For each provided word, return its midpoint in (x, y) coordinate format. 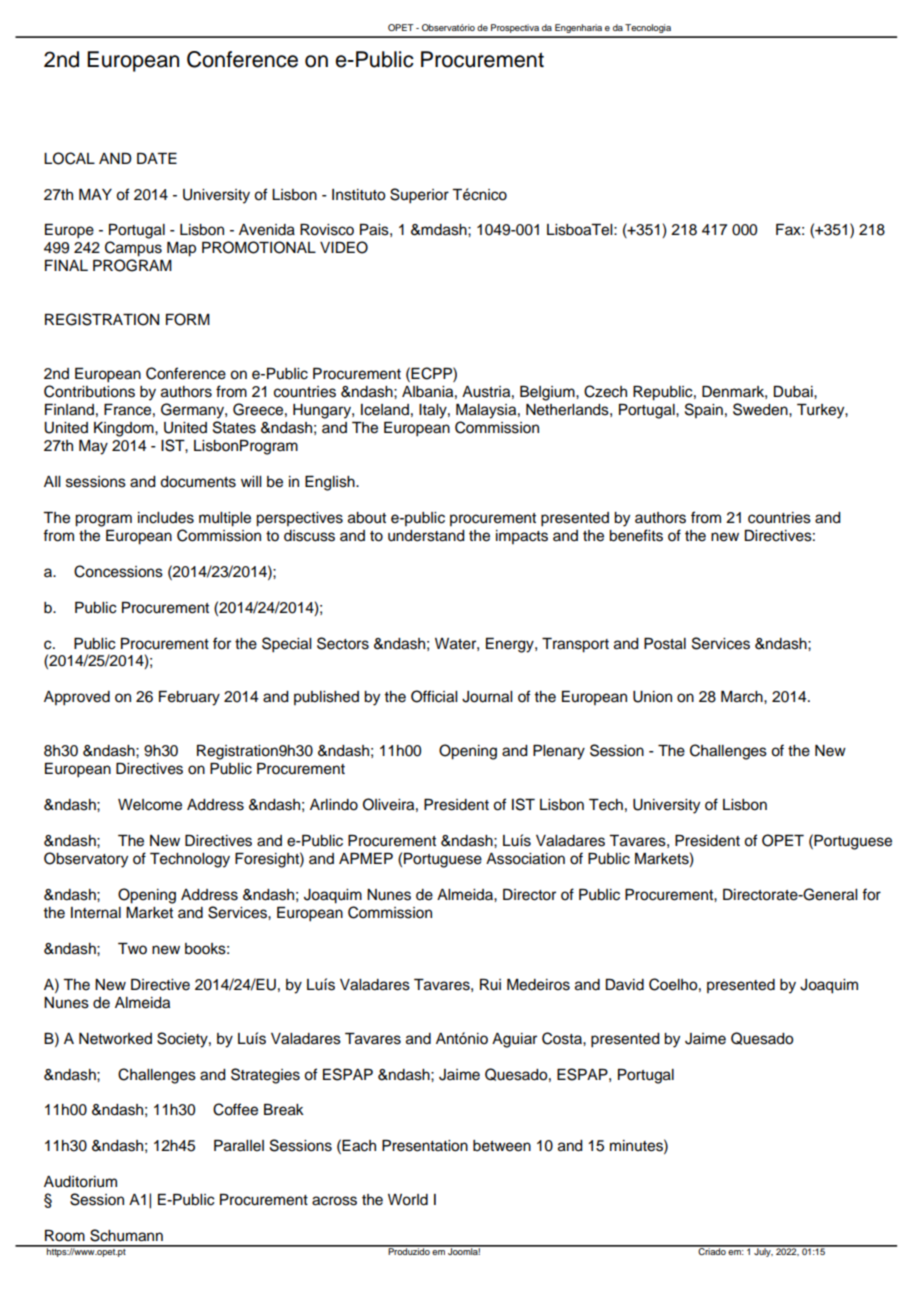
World (408, 1200)
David (625, 985)
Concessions (118, 571)
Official (434, 696)
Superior (419, 196)
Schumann (126, 1235)
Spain (704, 410)
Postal (665, 644)
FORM (188, 319)
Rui (490, 985)
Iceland (385, 410)
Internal (96, 913)
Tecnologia (648, 28)
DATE (157, 158)
